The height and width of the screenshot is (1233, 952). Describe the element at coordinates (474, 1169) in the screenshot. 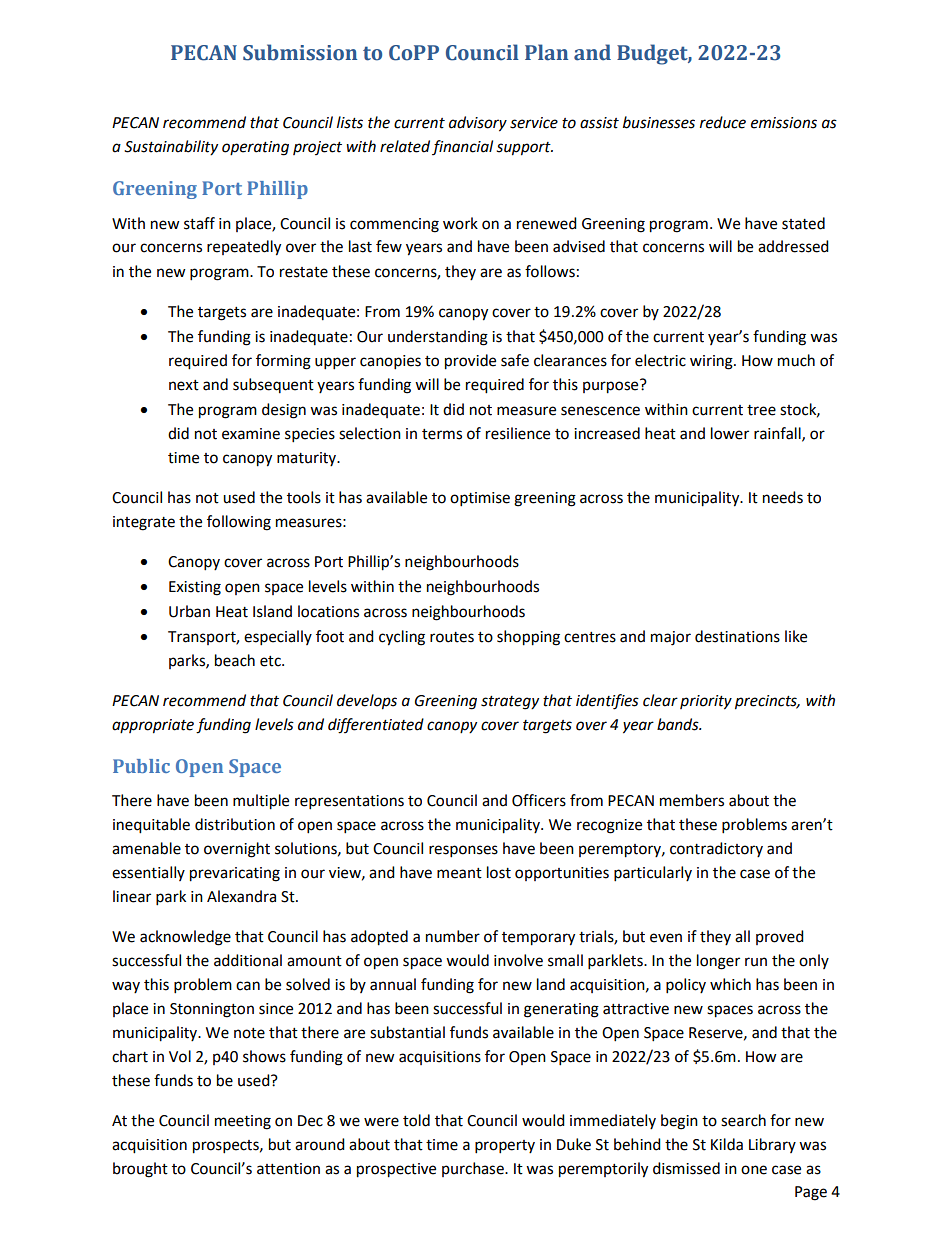

I see `purchase` at that location.
